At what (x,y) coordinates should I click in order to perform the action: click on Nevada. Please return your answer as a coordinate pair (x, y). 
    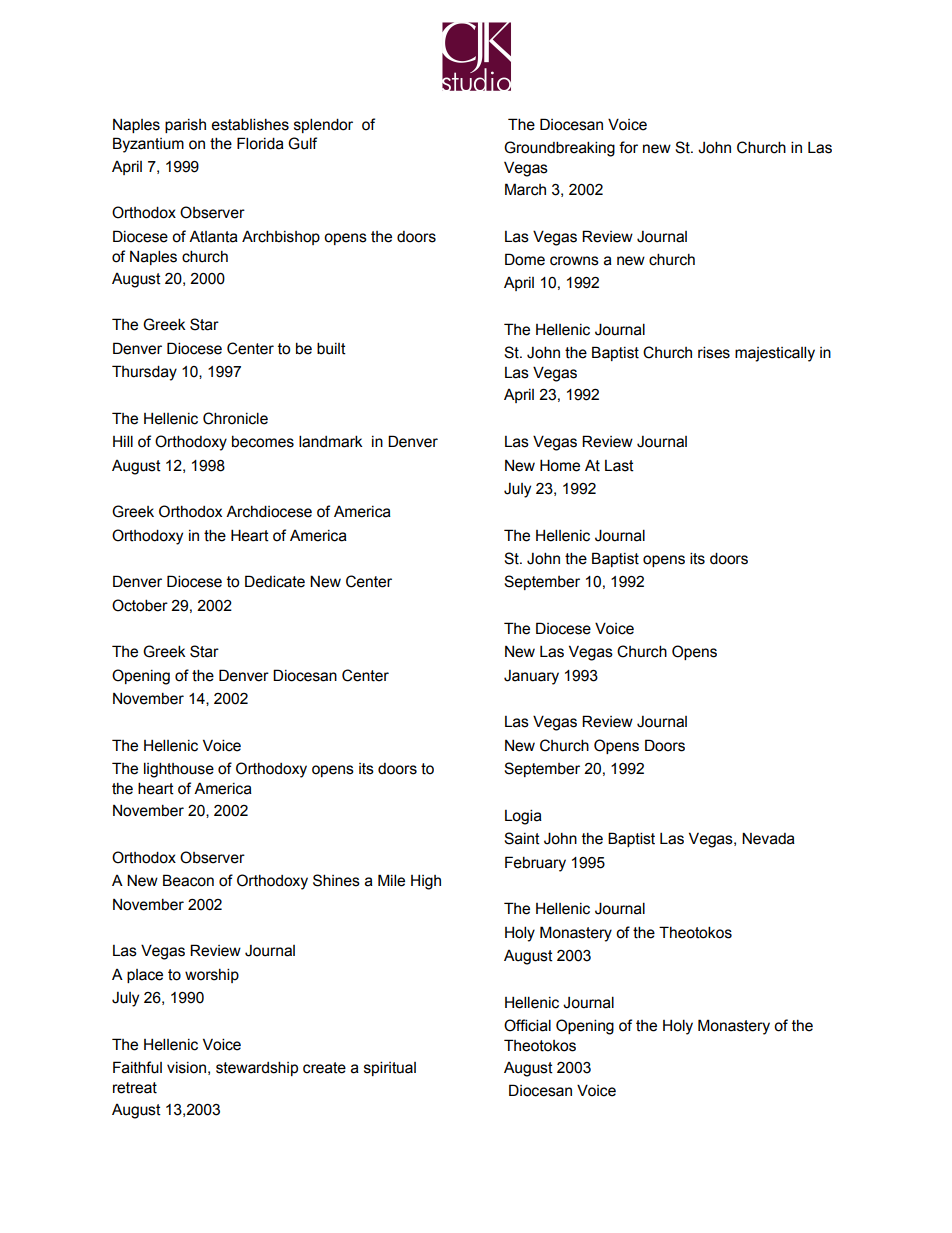
    Looking at the image, I should click on (768, 838).
